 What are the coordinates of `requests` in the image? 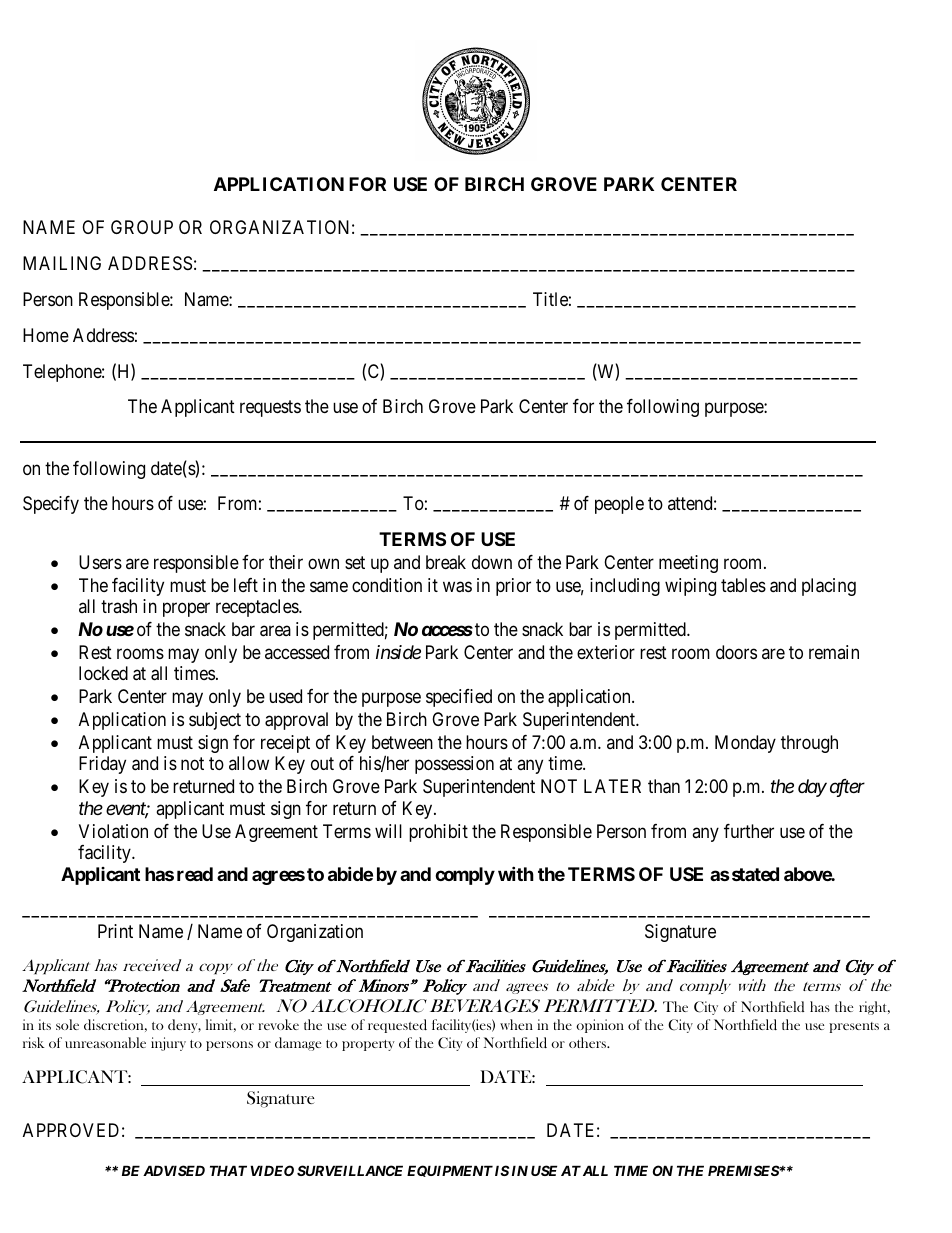 It's located at (270, 409).
